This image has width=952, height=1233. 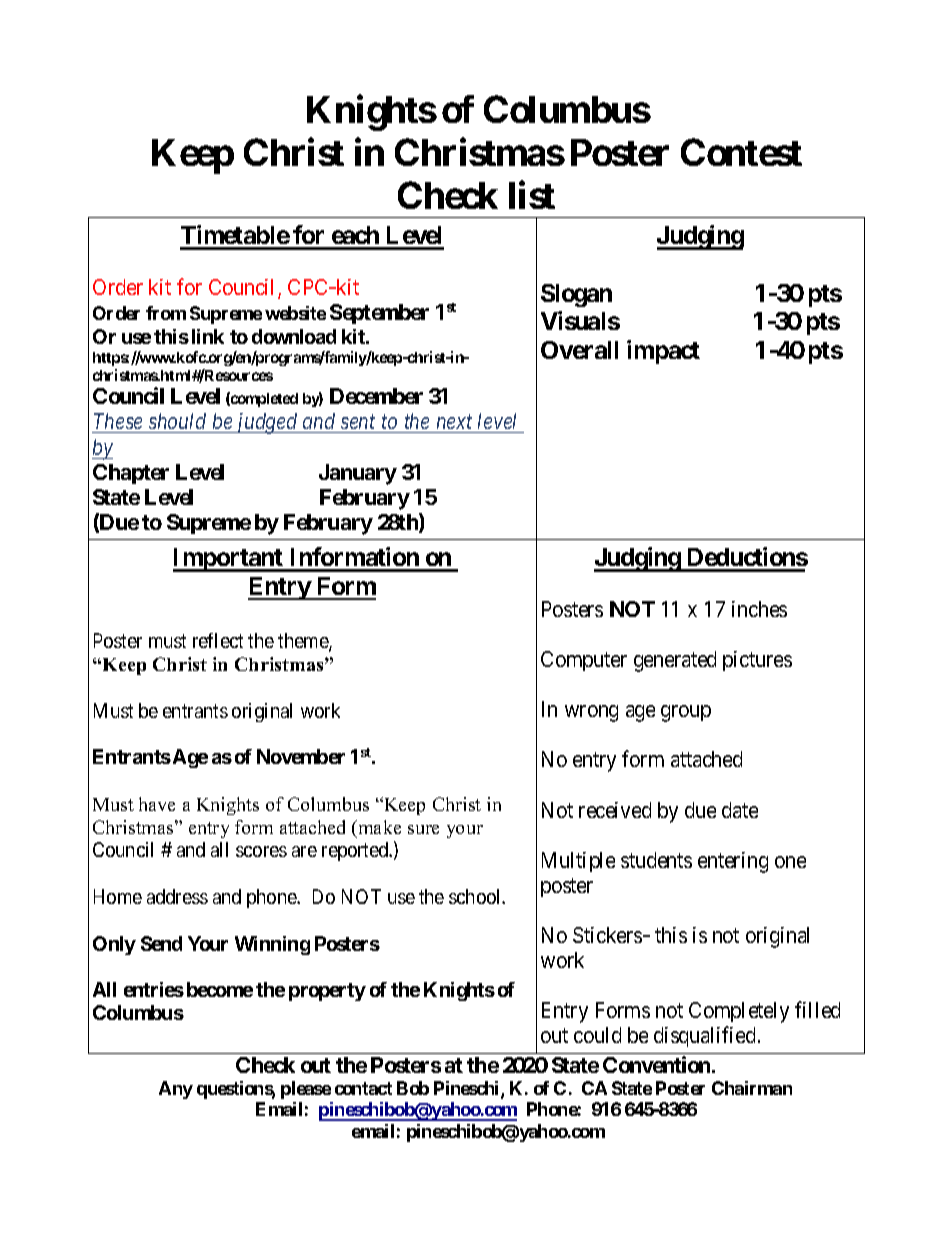 I want to click on contact, so click(x=363, y=1088).
